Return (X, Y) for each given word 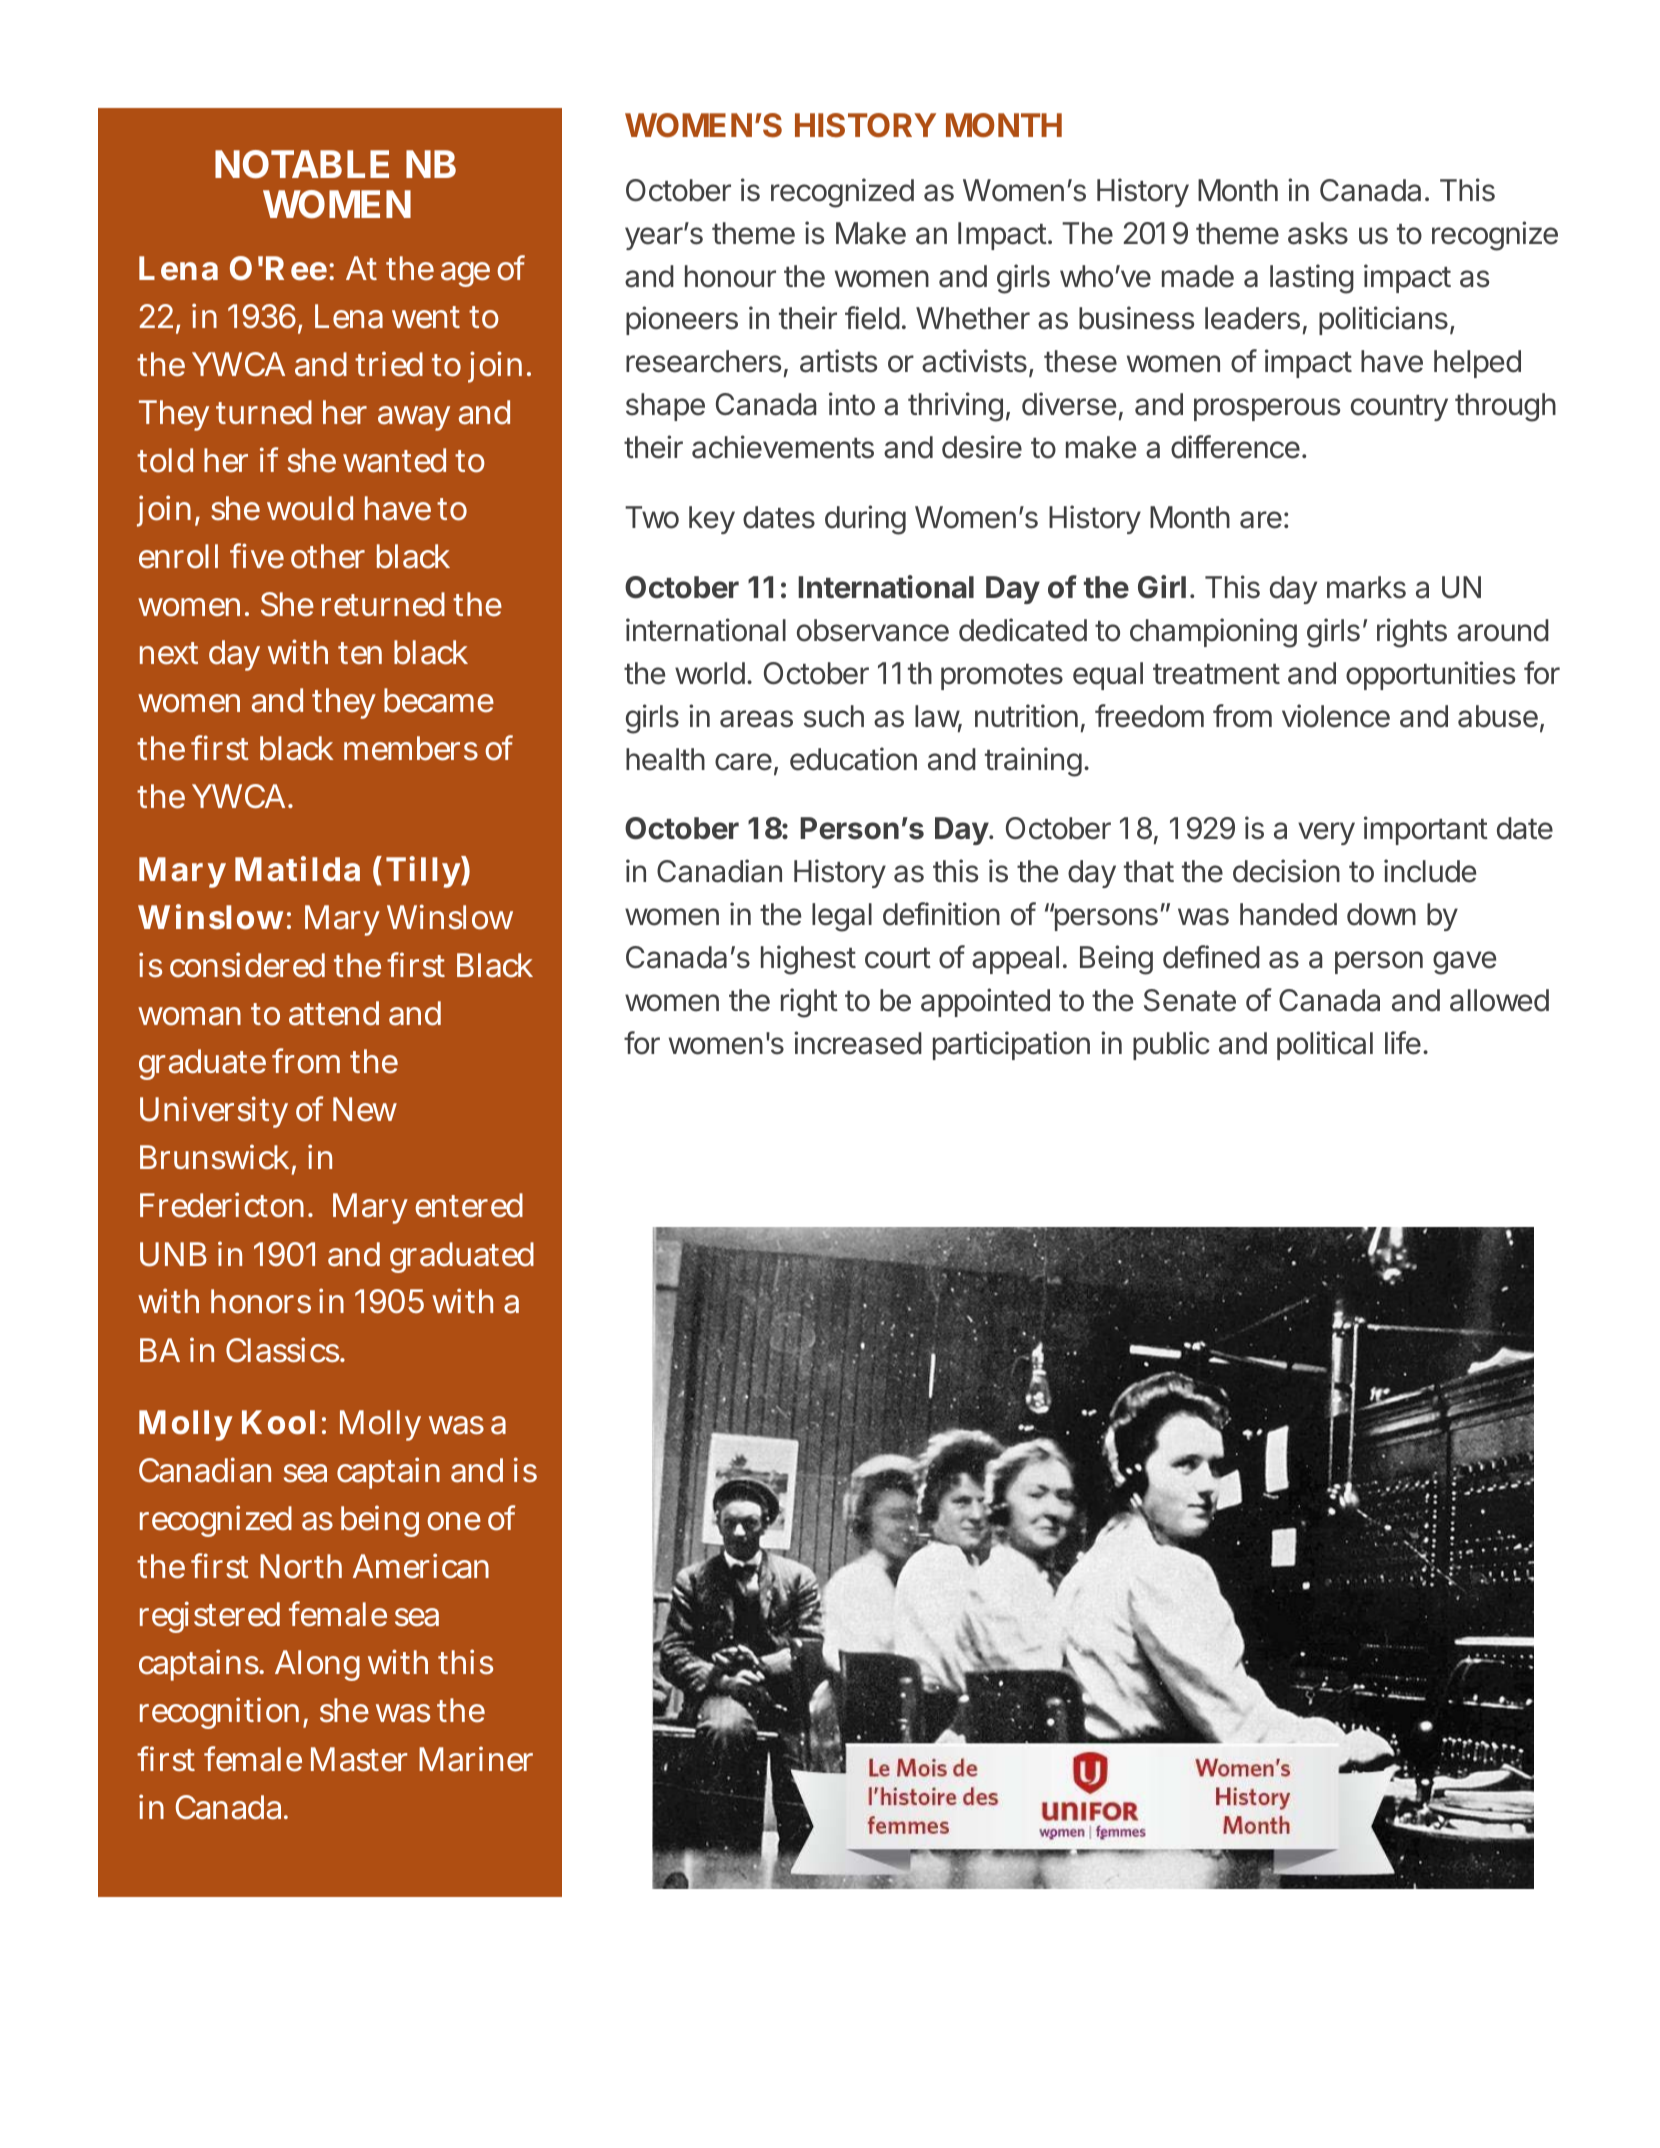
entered (469, 1205)
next (169, 653)
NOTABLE (302, 164)
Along (317, 1665)
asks (1318, 233)
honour (730, 276)
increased (858, 1043)
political (1325, 1045)
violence (1336, 716)
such (834, 716)
